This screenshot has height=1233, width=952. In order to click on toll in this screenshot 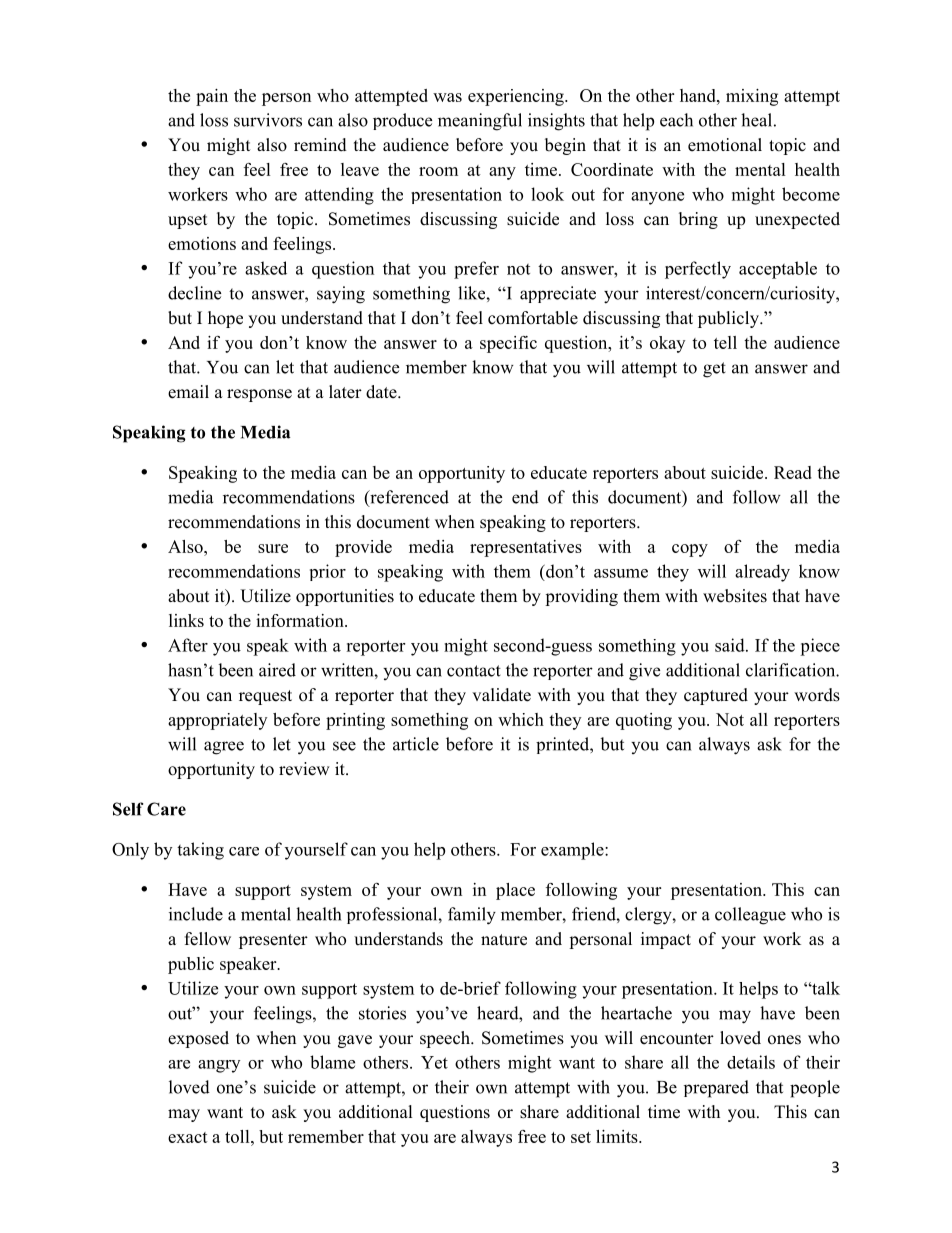, I will do `click(238, 1136)`.
